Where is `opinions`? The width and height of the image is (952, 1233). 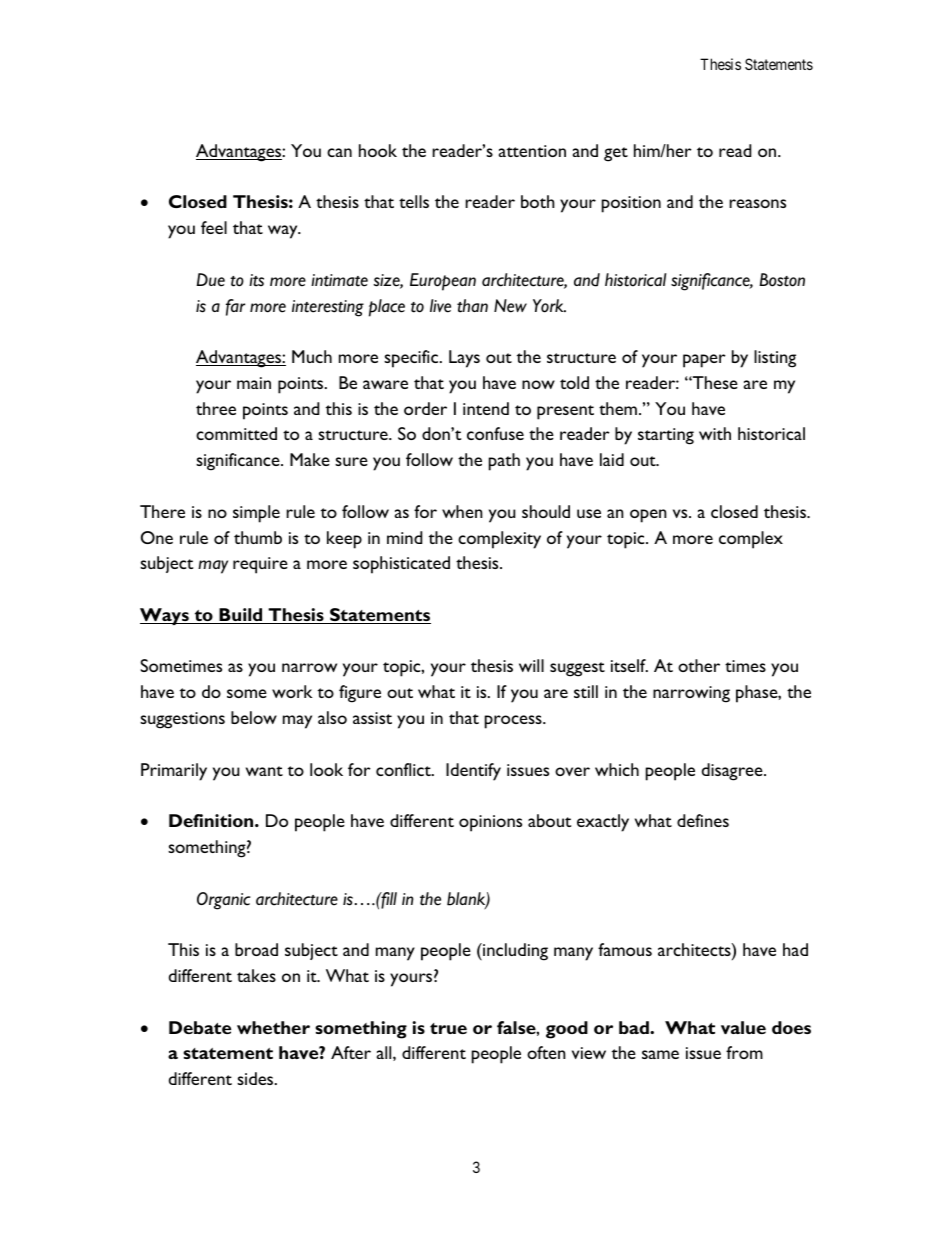 opinions is located at coordinates (490, 823).
